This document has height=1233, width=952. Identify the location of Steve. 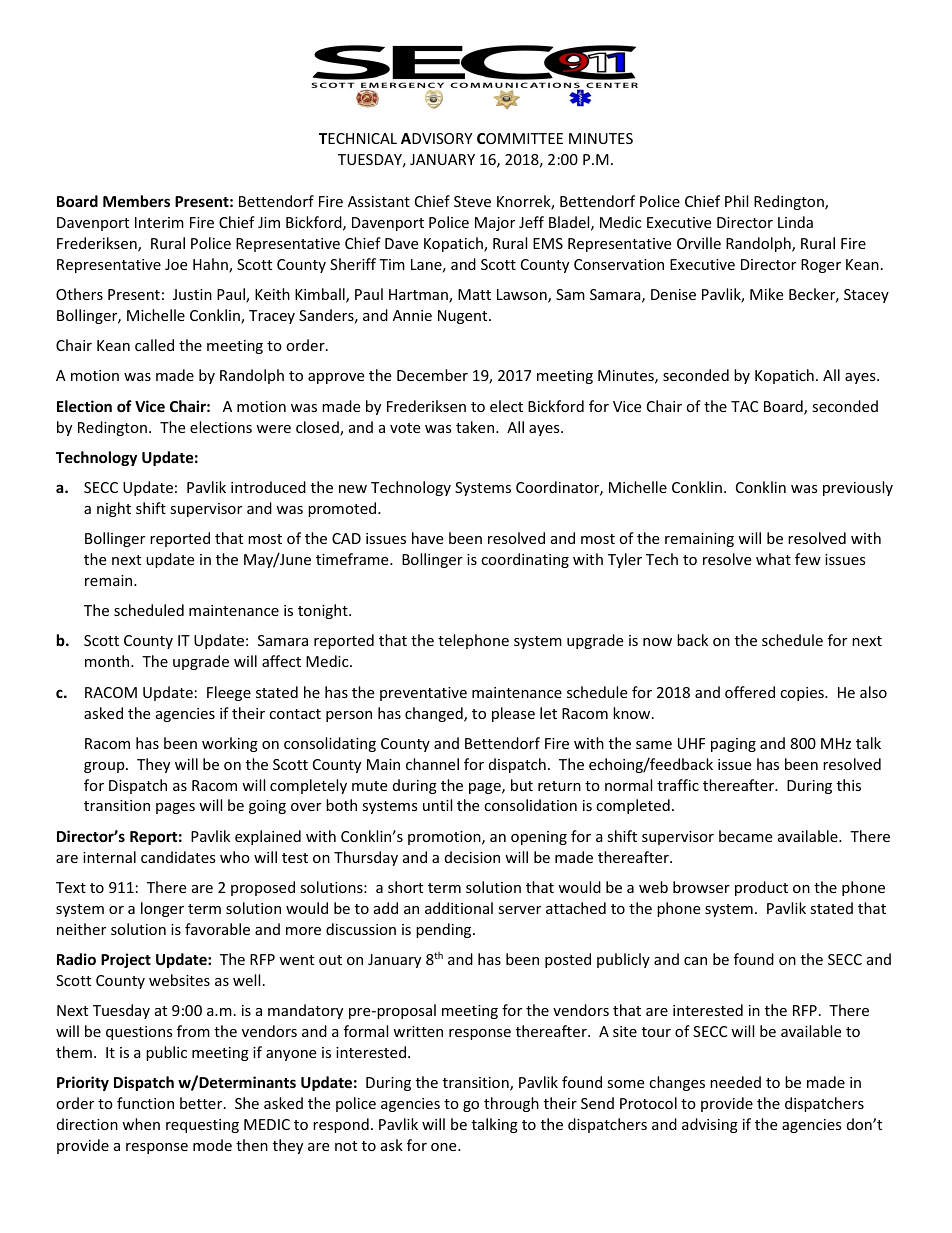
(472, 201).
